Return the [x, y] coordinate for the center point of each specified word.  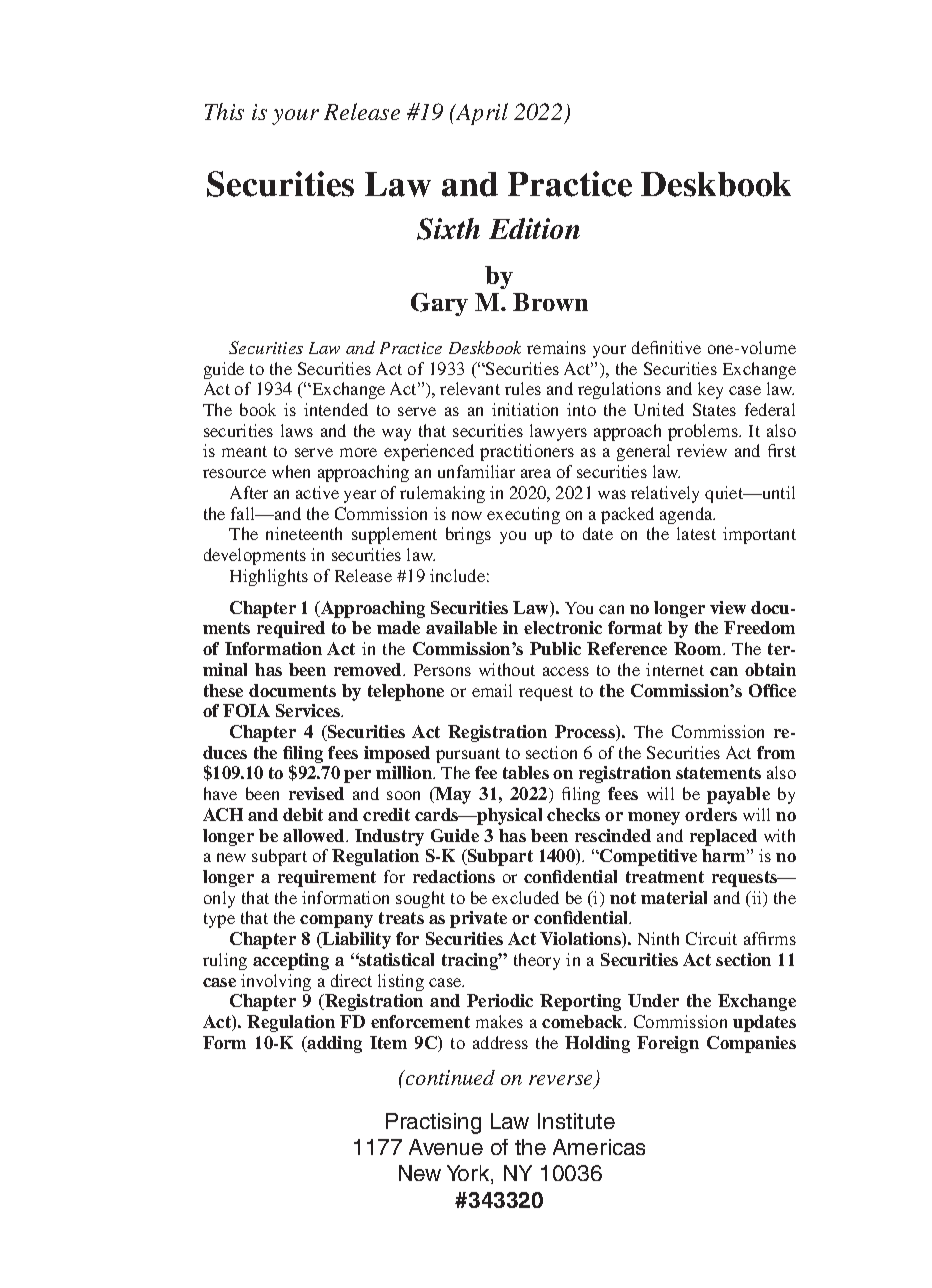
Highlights [269, 577]
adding [334, 1044]
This [224, 111]
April [481, 114]
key [710, 390]
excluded [525, 897]
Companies [751, 1044]
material [674, 897]
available [461, 627]
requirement [327, 878]
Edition [534, 228]
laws [297, 430]
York [469, 1174]
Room [699, 648]
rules [523, 388]
